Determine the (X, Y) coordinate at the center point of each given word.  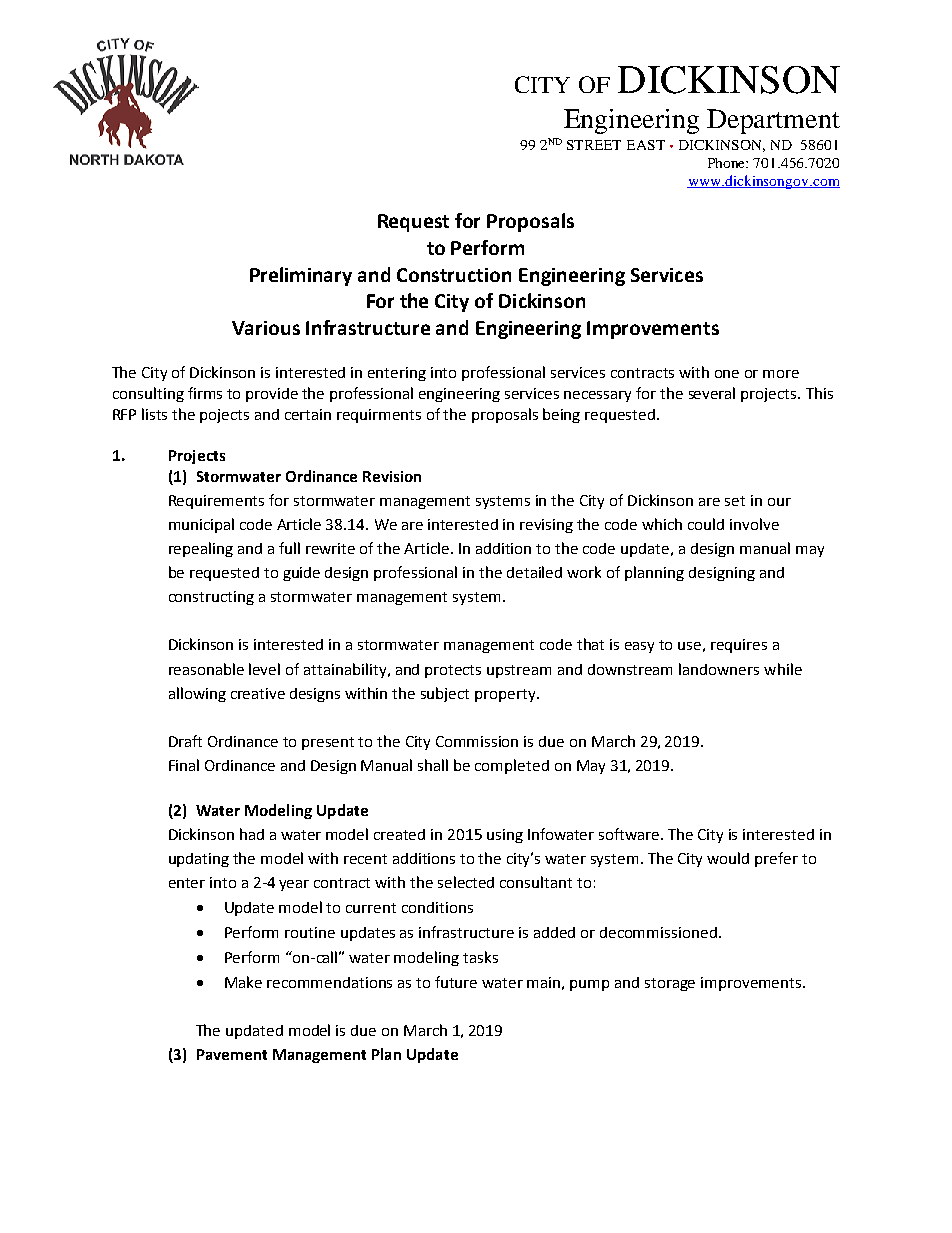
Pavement (232, 1054)
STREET (594, 145)
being (561, 415)
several (712, 393)
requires (739, 646)
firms (205, 393)
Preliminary (301, 276)
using (505, 836)
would (728, 858)
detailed (534, 572)
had (252, 834)
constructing (211, 598)
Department (773, 121)
